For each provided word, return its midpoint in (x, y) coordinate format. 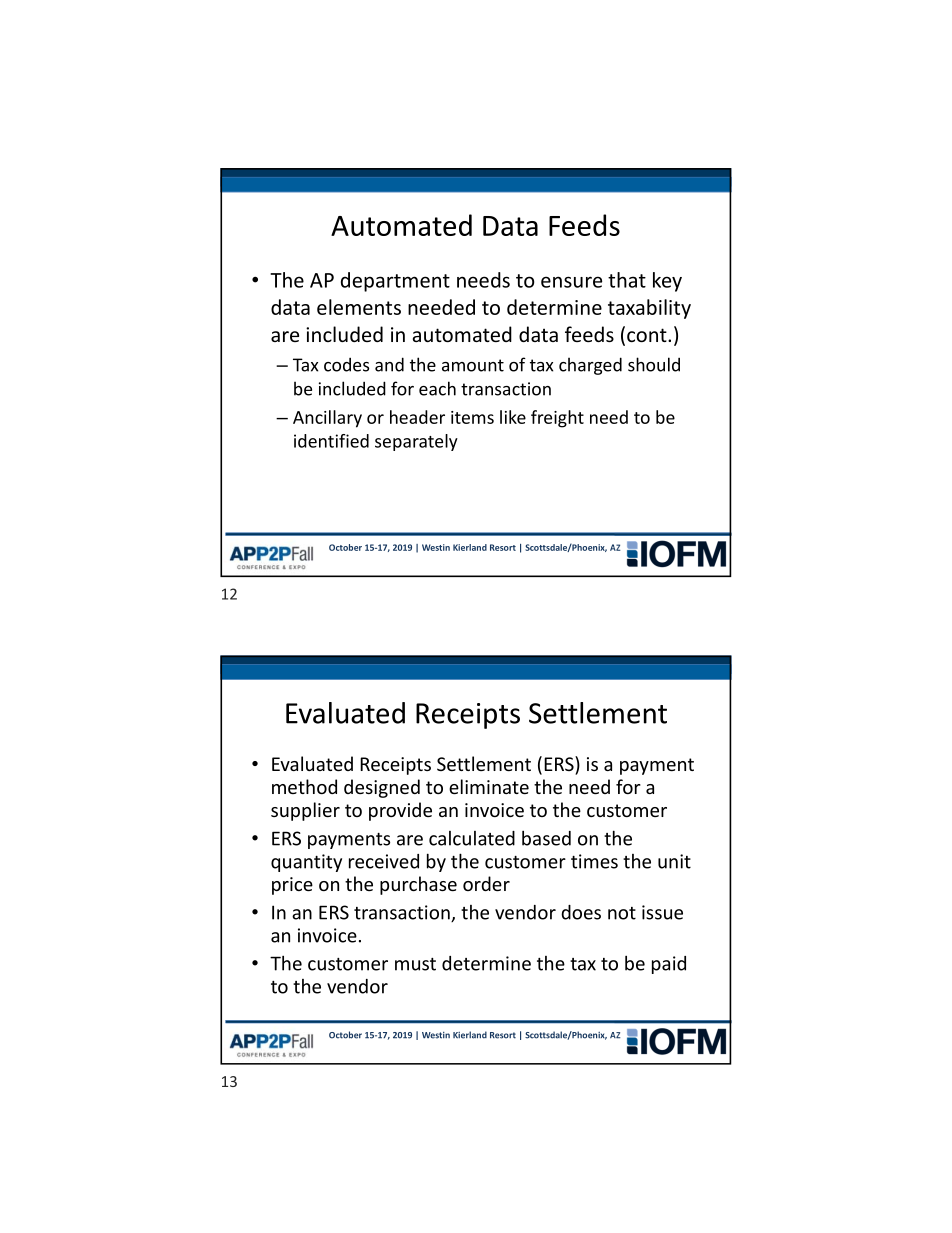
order (486, 883)
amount (473, 365)
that (627, 280)
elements (359, 307)
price (292, 886)
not (622, 913)
